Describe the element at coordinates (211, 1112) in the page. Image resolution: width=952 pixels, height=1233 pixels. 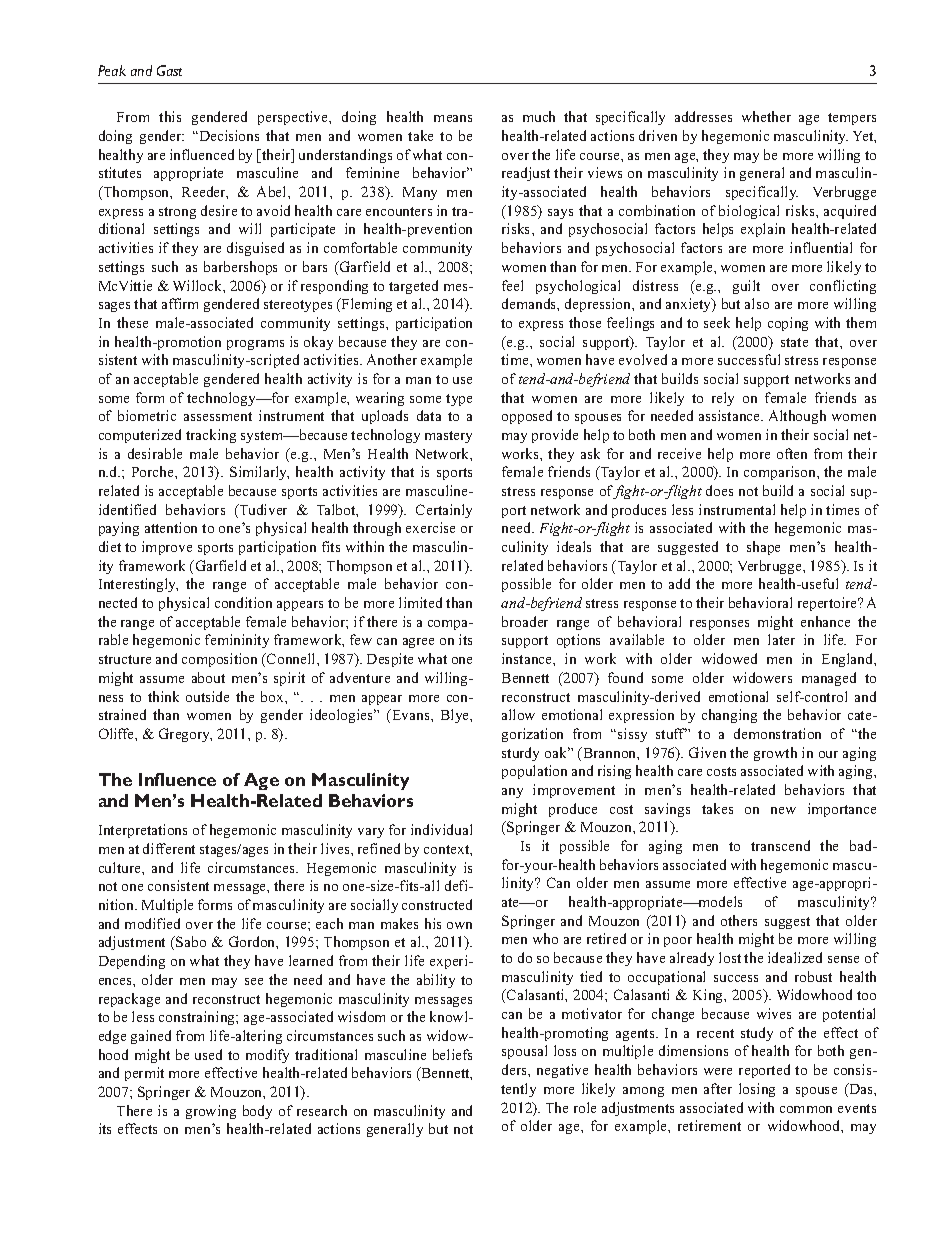
I see `growing` at that location.
